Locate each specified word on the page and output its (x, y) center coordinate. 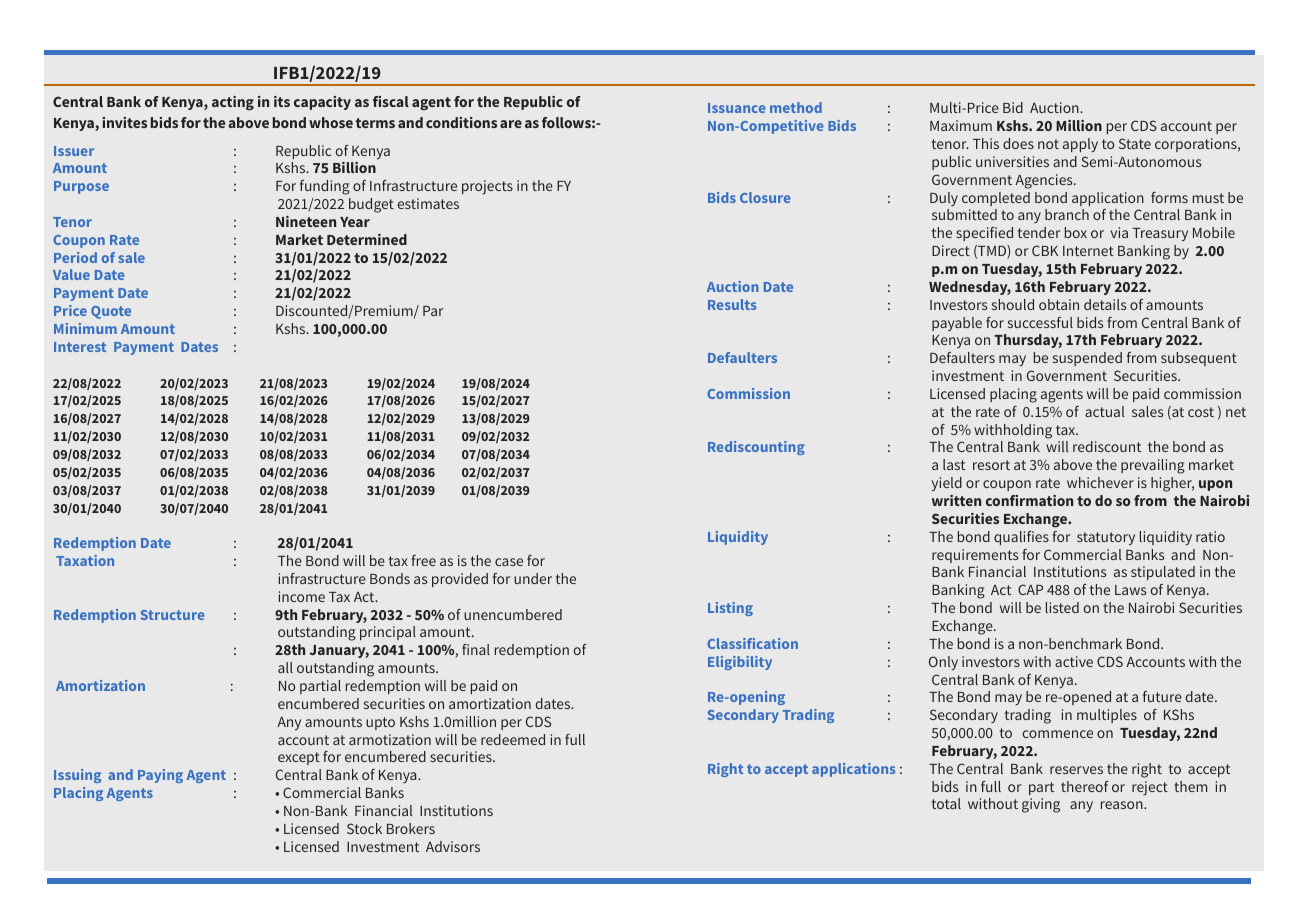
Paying (160, 776)
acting (233, 103)
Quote (111, 312)
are (511, 124)
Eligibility (740, 663)
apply (1080, 145)
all (285, 667)
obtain (1059, 304)
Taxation (85, 560)
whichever (1100, 482)
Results (732, 304)
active (1074, 661)
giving (1041, 805)
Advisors (453, 846)
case (509, 562)
